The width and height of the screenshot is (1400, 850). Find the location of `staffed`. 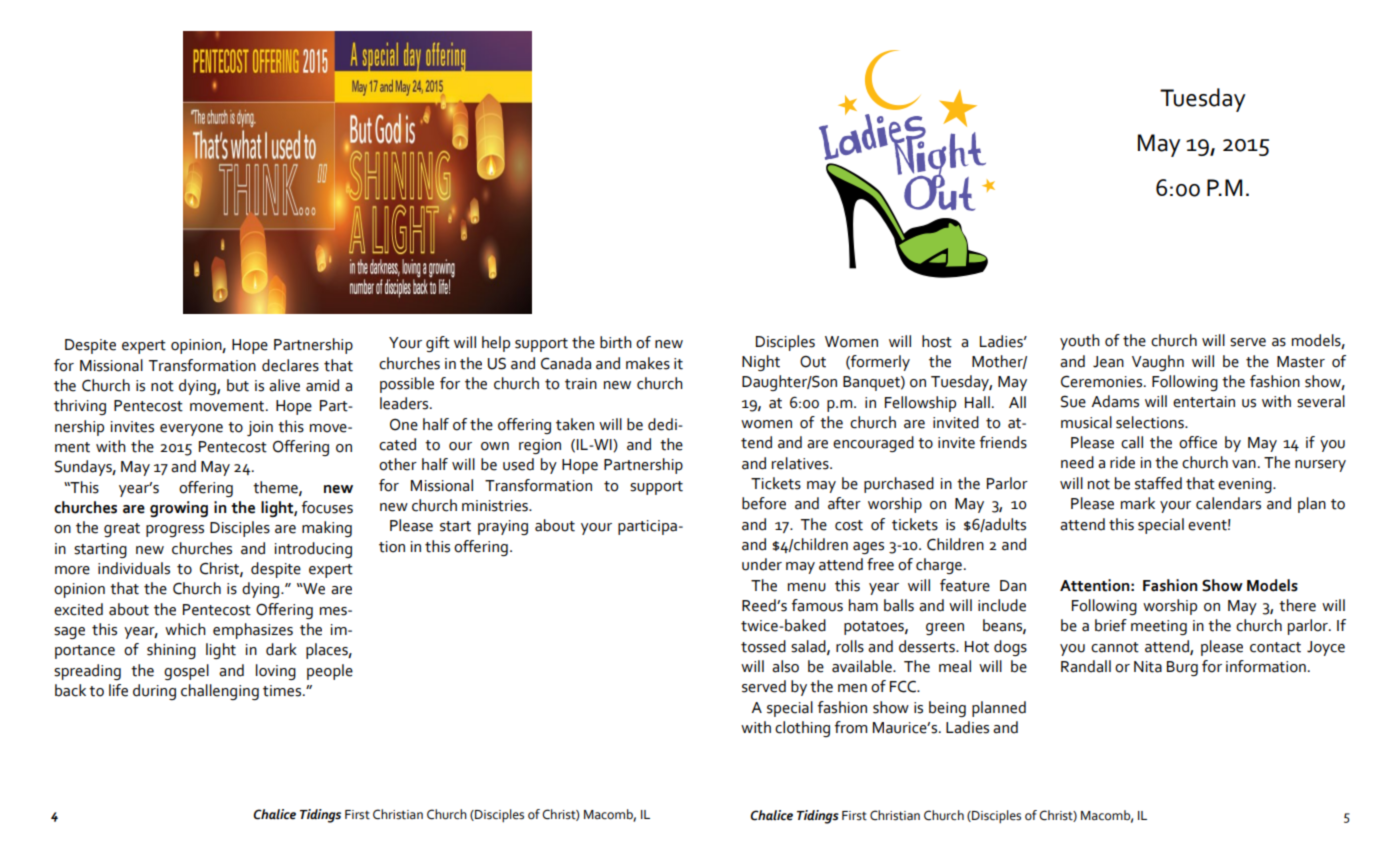

staffed is located at coordinates (1158, 483).
